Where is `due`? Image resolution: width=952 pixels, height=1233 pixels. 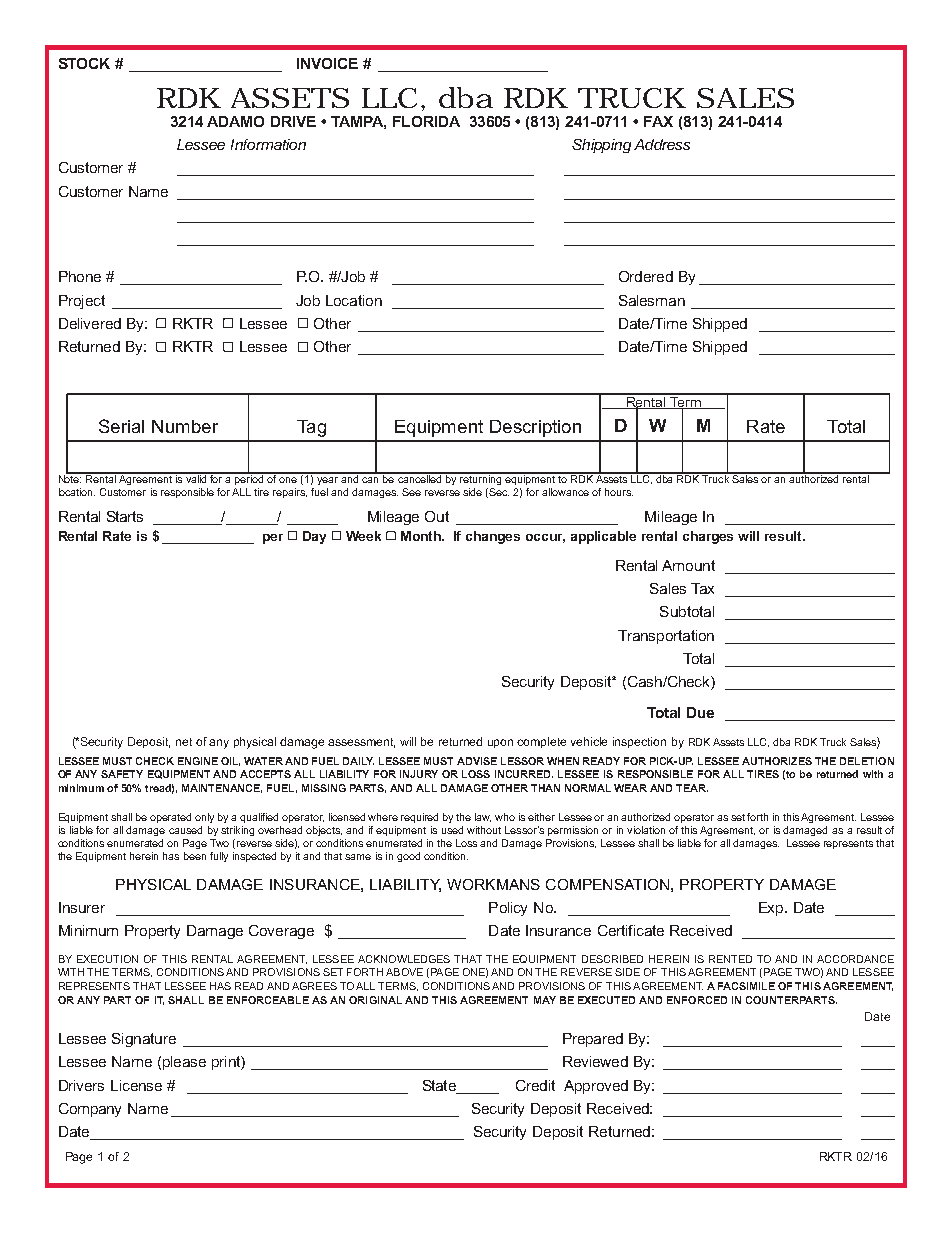 due is located at coordinates (700, 712).
